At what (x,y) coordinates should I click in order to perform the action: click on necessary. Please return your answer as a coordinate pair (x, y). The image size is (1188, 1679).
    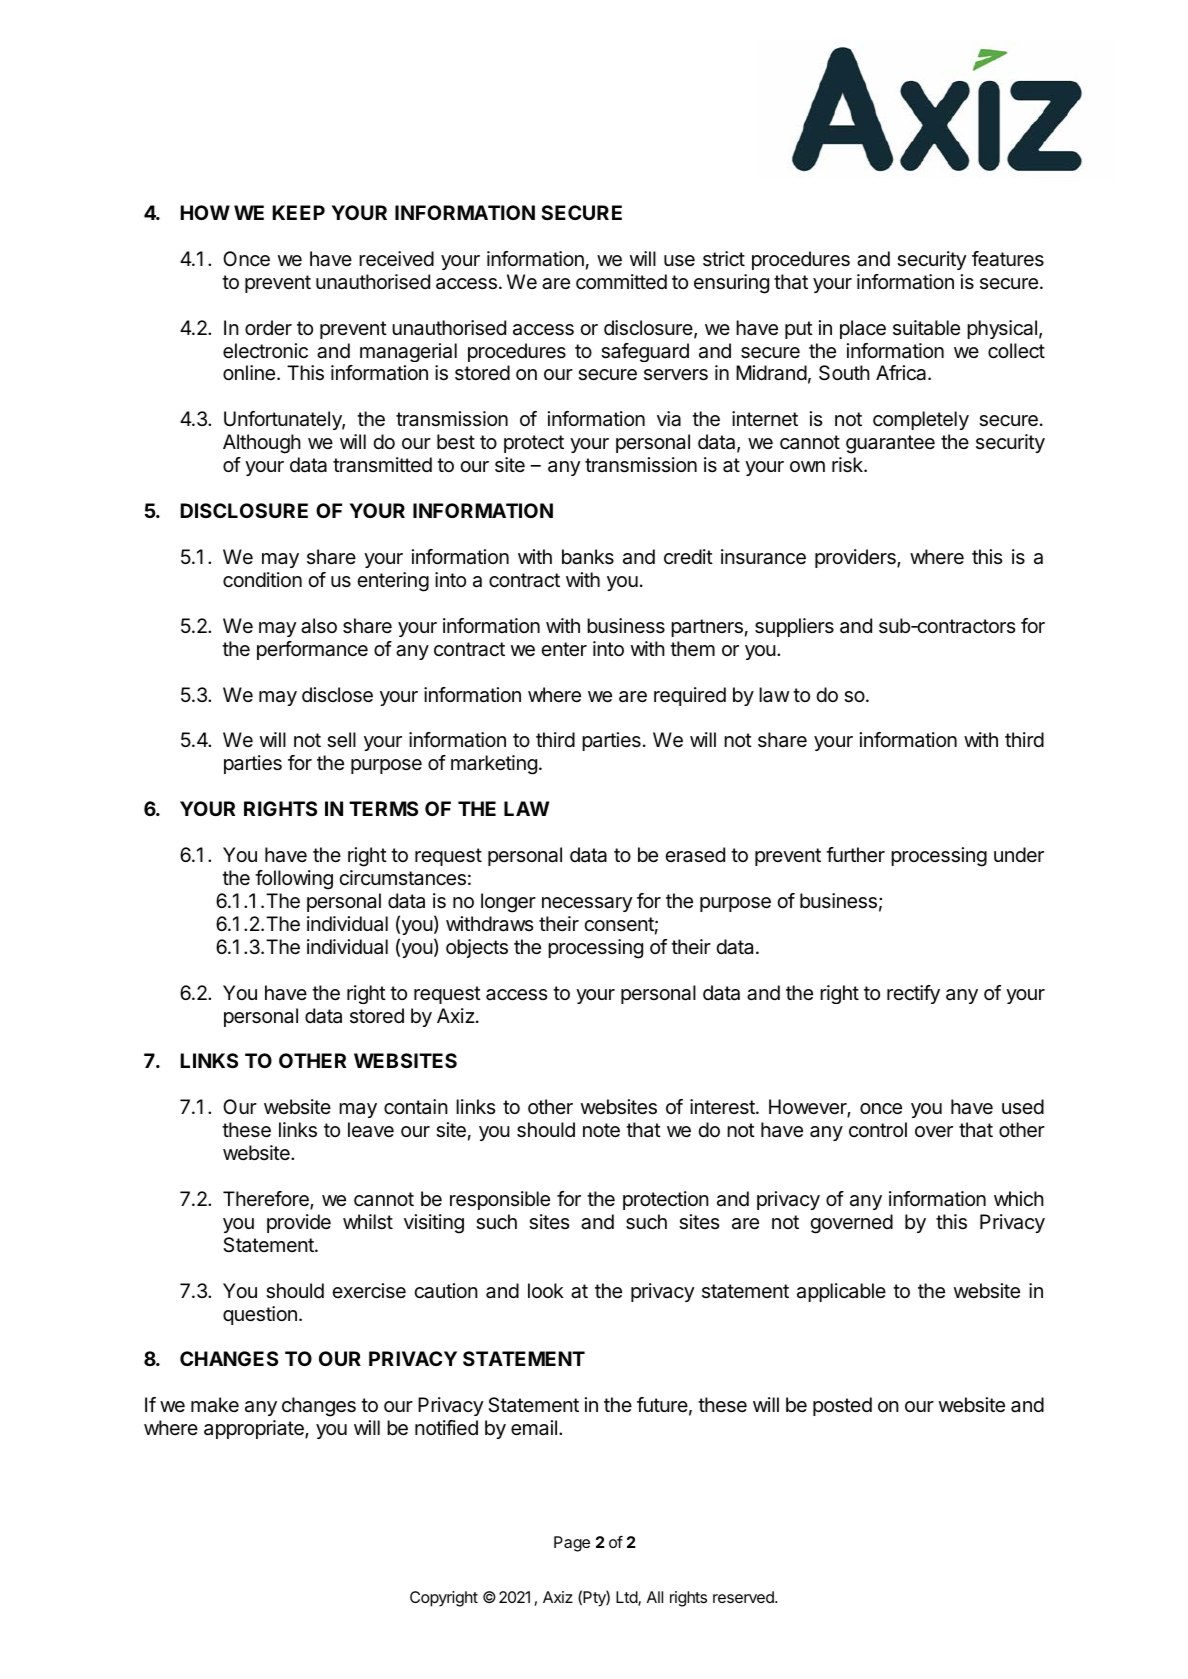
    Looking at the image, I should click on (587, 904).
